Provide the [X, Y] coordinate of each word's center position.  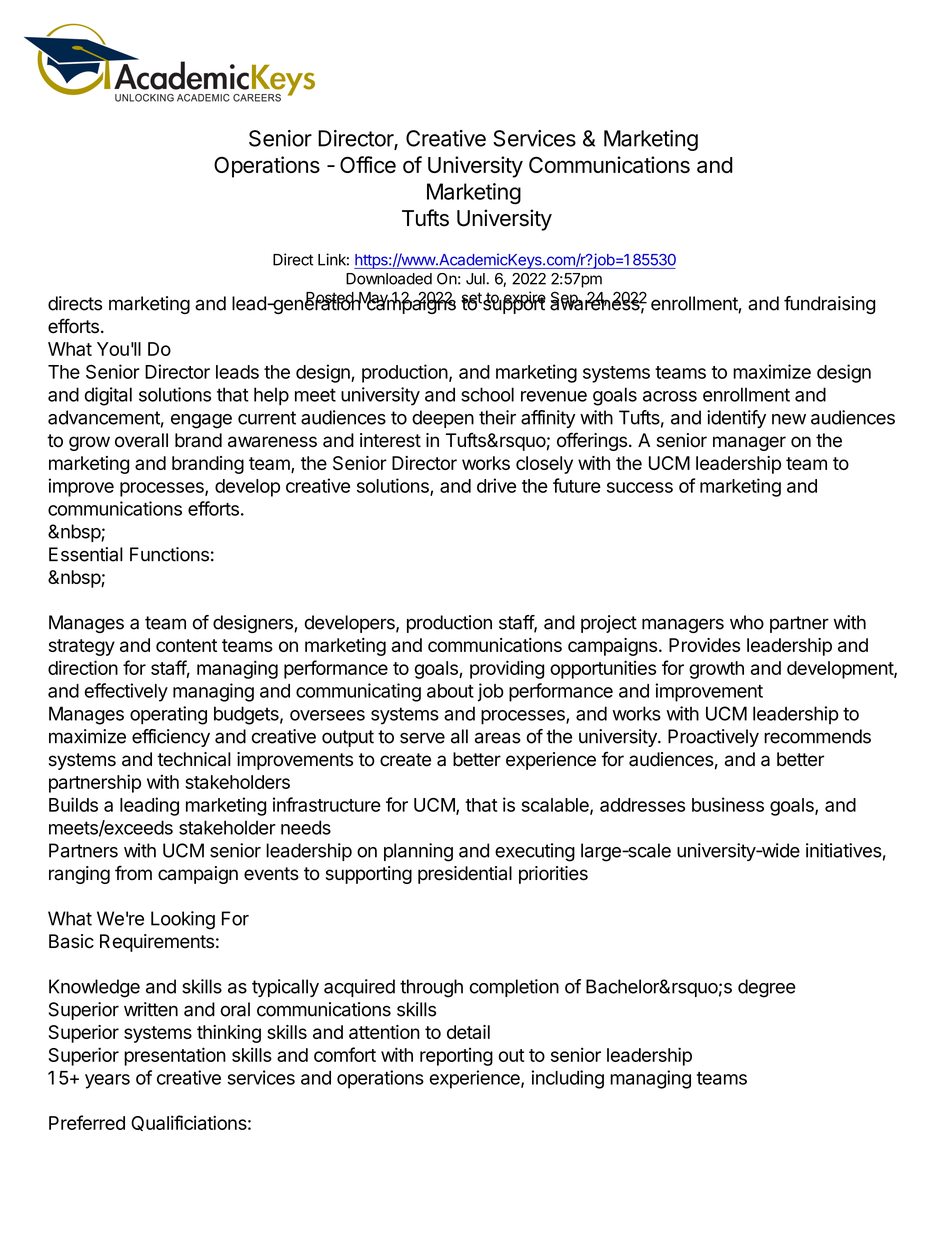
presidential [465, 875]
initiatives [844, 850]
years [107, 1081]
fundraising [829, 305]
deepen [443, 419]
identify [736, 419]
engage [201, 421]
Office [368, 164]
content [186, 645]
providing [507, 669]
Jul [476, 279]
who [747, 622]
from [133, 873]
